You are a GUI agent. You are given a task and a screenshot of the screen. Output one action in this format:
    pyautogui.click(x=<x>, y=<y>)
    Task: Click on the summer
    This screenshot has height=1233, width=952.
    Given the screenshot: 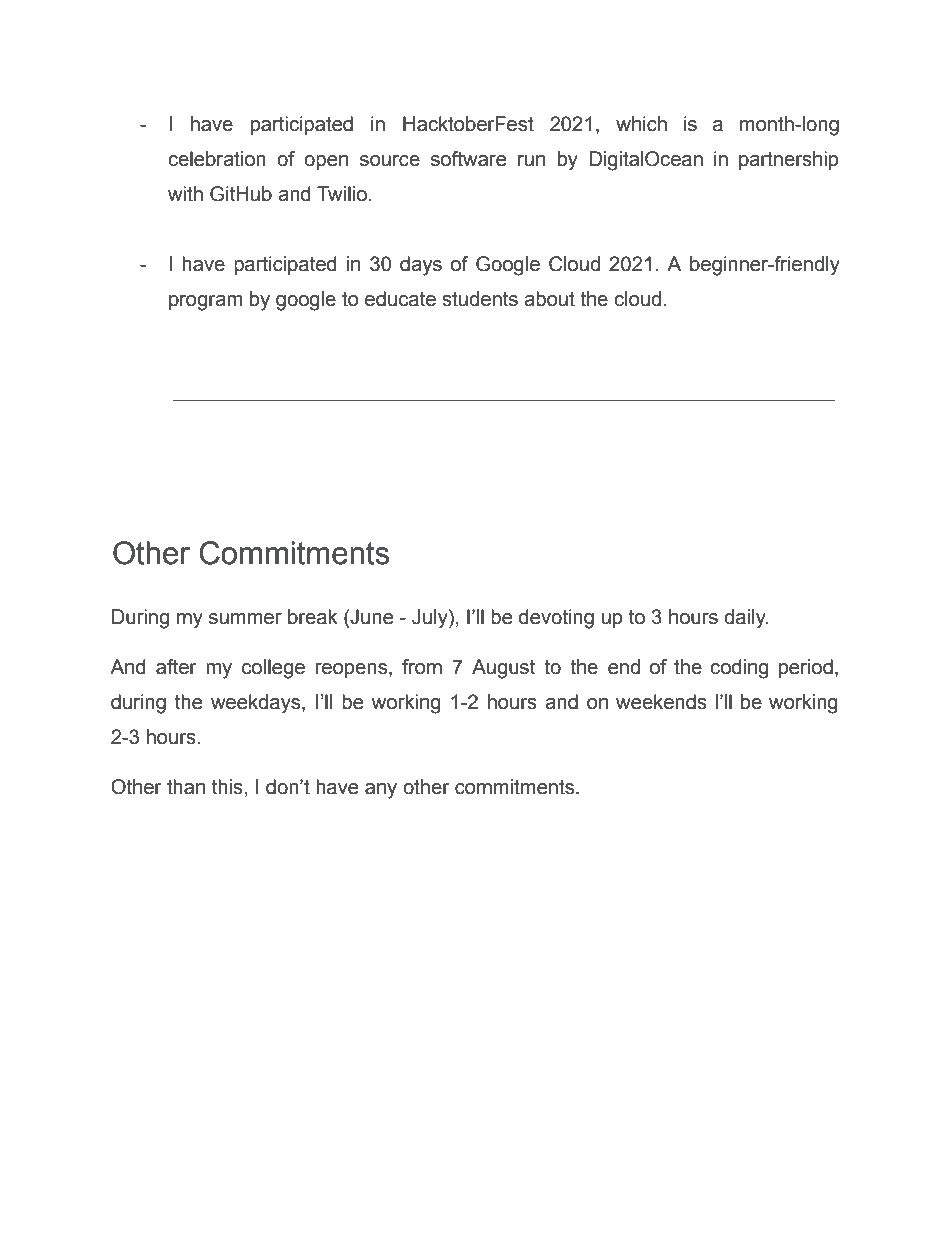 What is the action you would take?
    pyautogui.click(x=245, y=619)
